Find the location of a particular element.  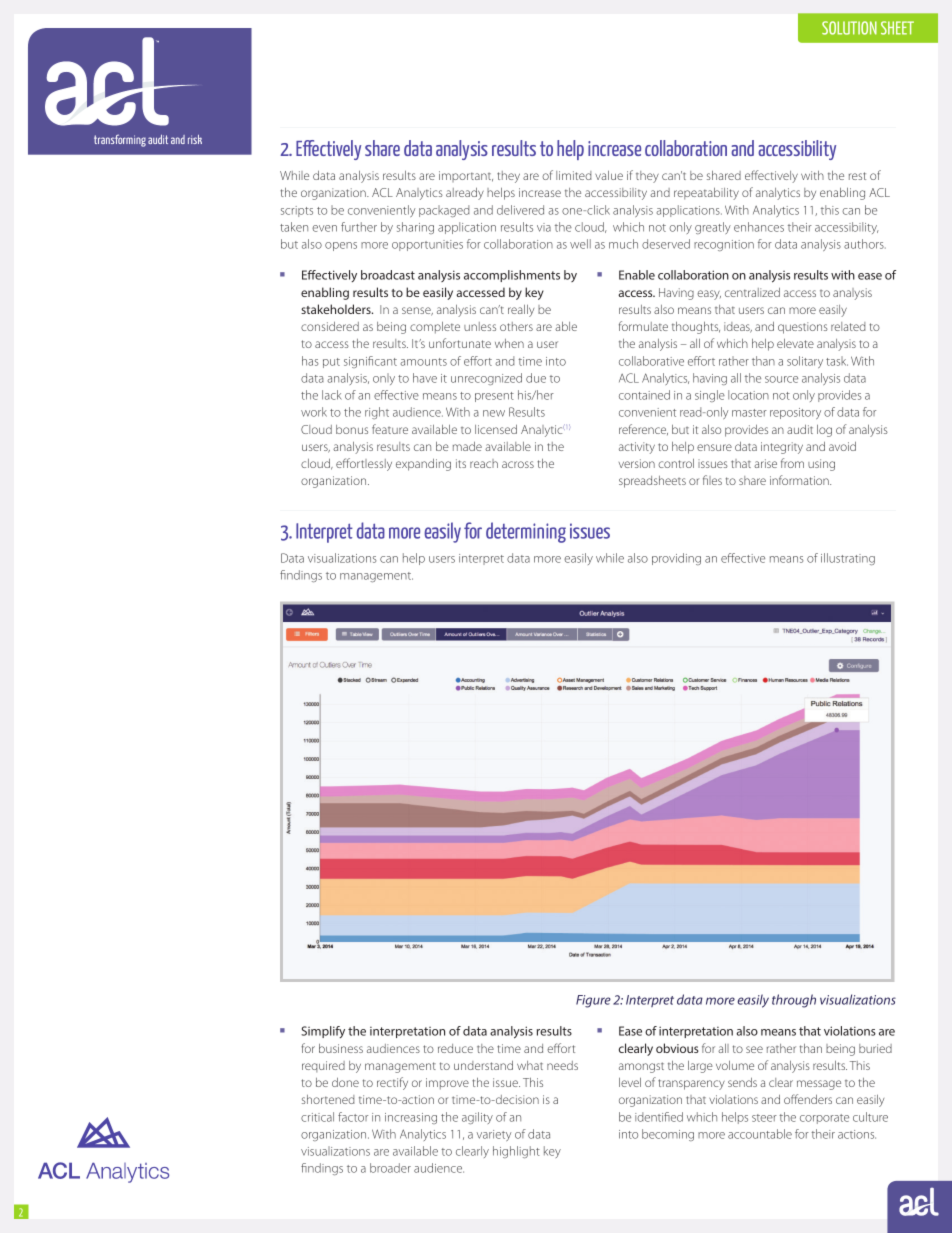

illustrating is located at coordinates (848, 559).
